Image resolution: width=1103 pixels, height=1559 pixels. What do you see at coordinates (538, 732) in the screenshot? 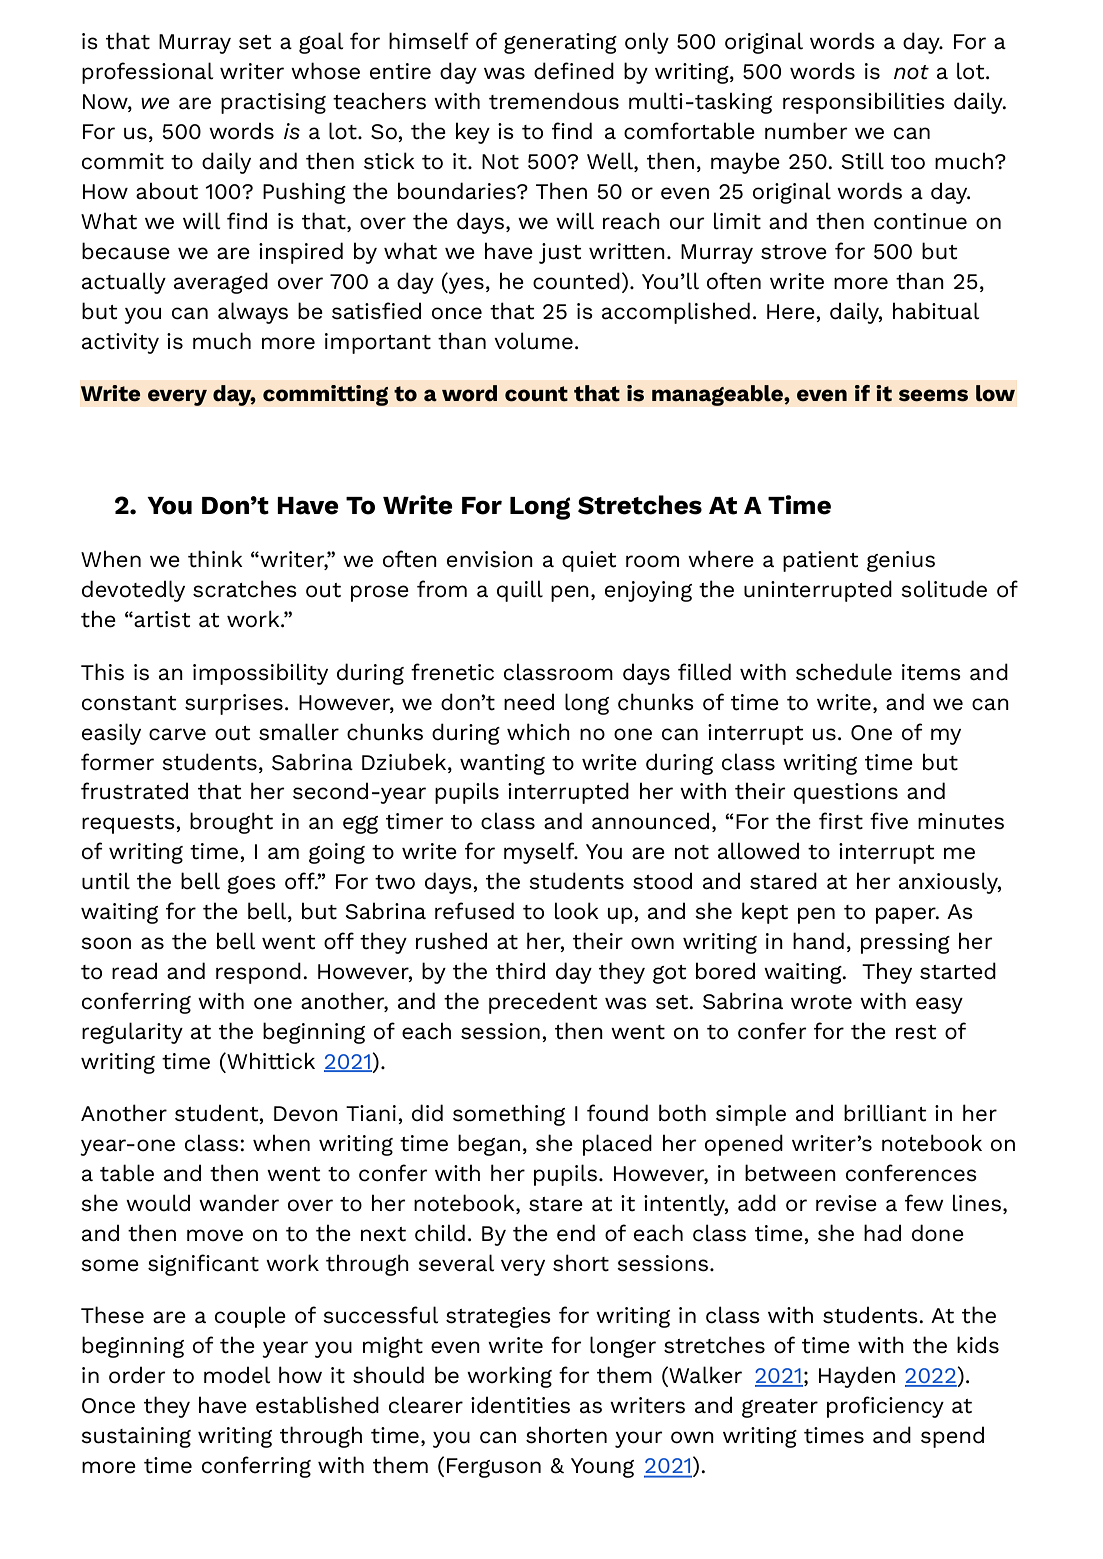
I see `which` at bounding box center [538, 732].
